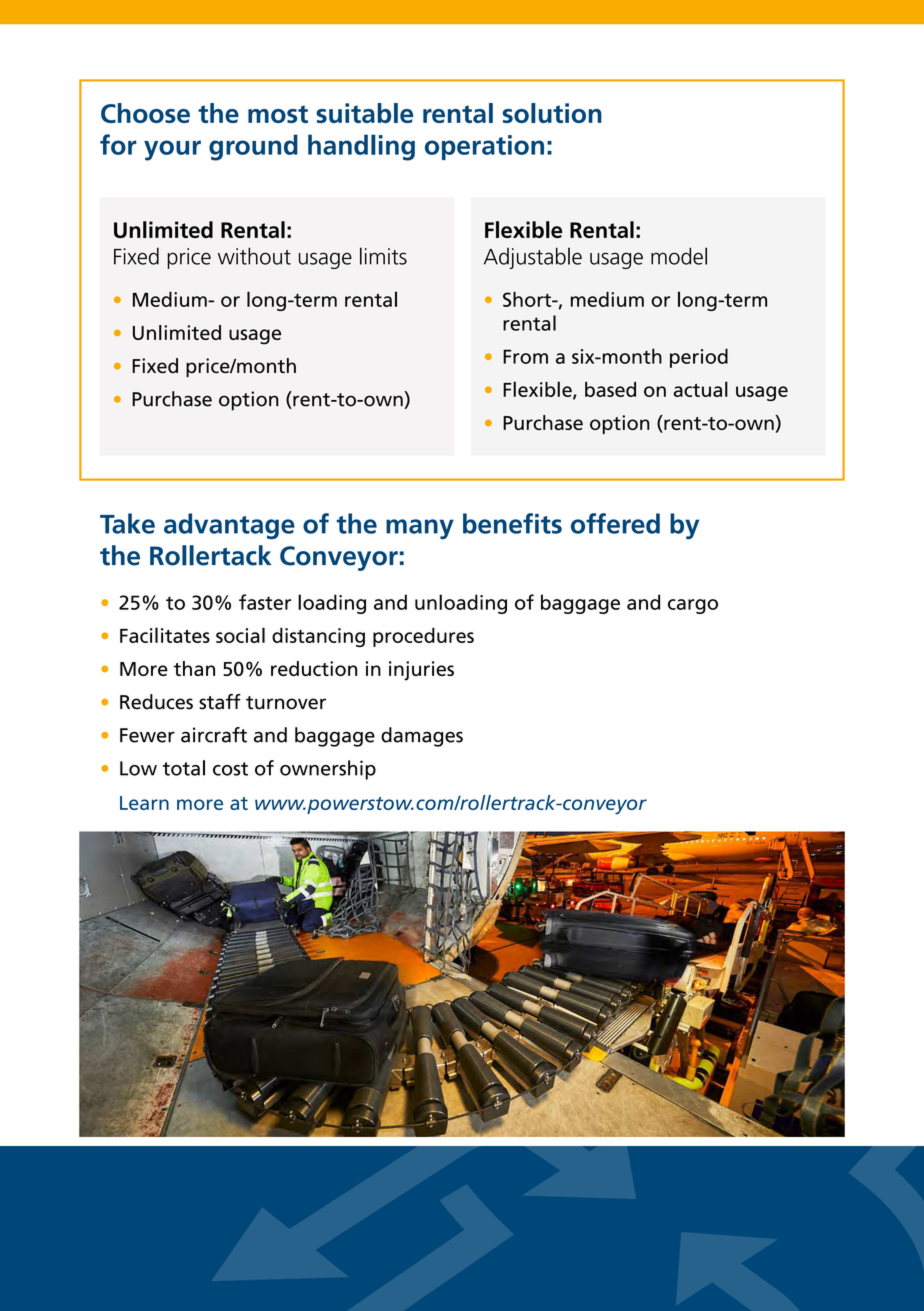 This image has height=1311, width=924. I want to click on many, so click(420, 529).
